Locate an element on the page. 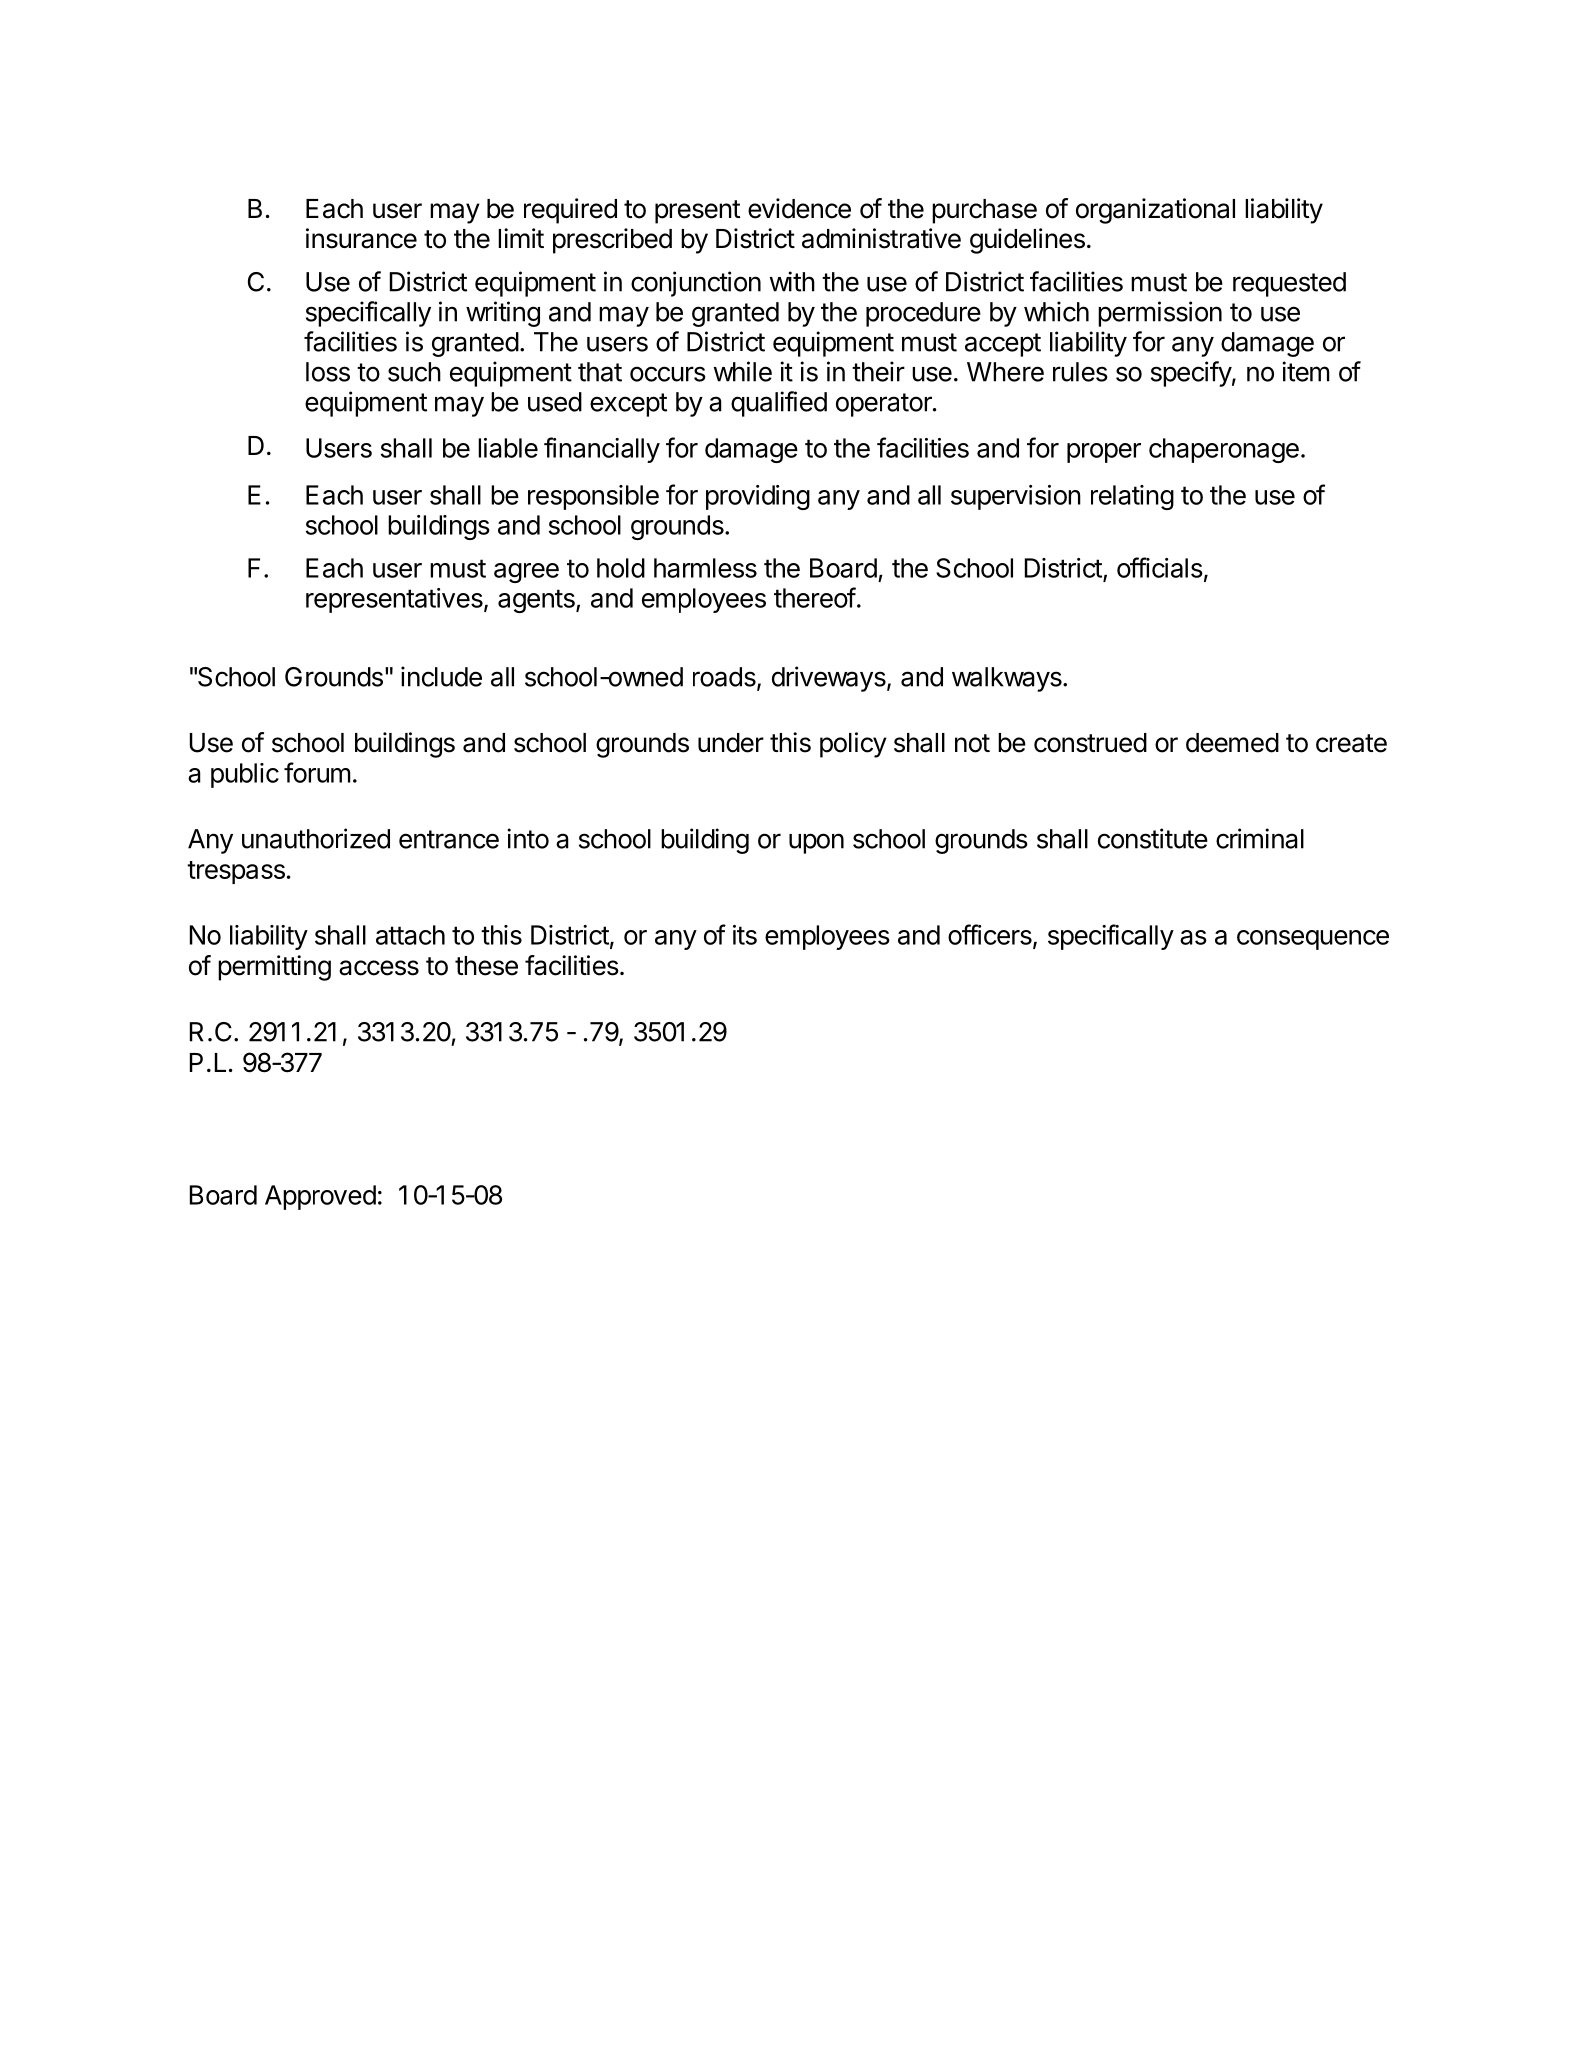 The image size is (1593, 2062). liable is located at coordinates (508, 448).
